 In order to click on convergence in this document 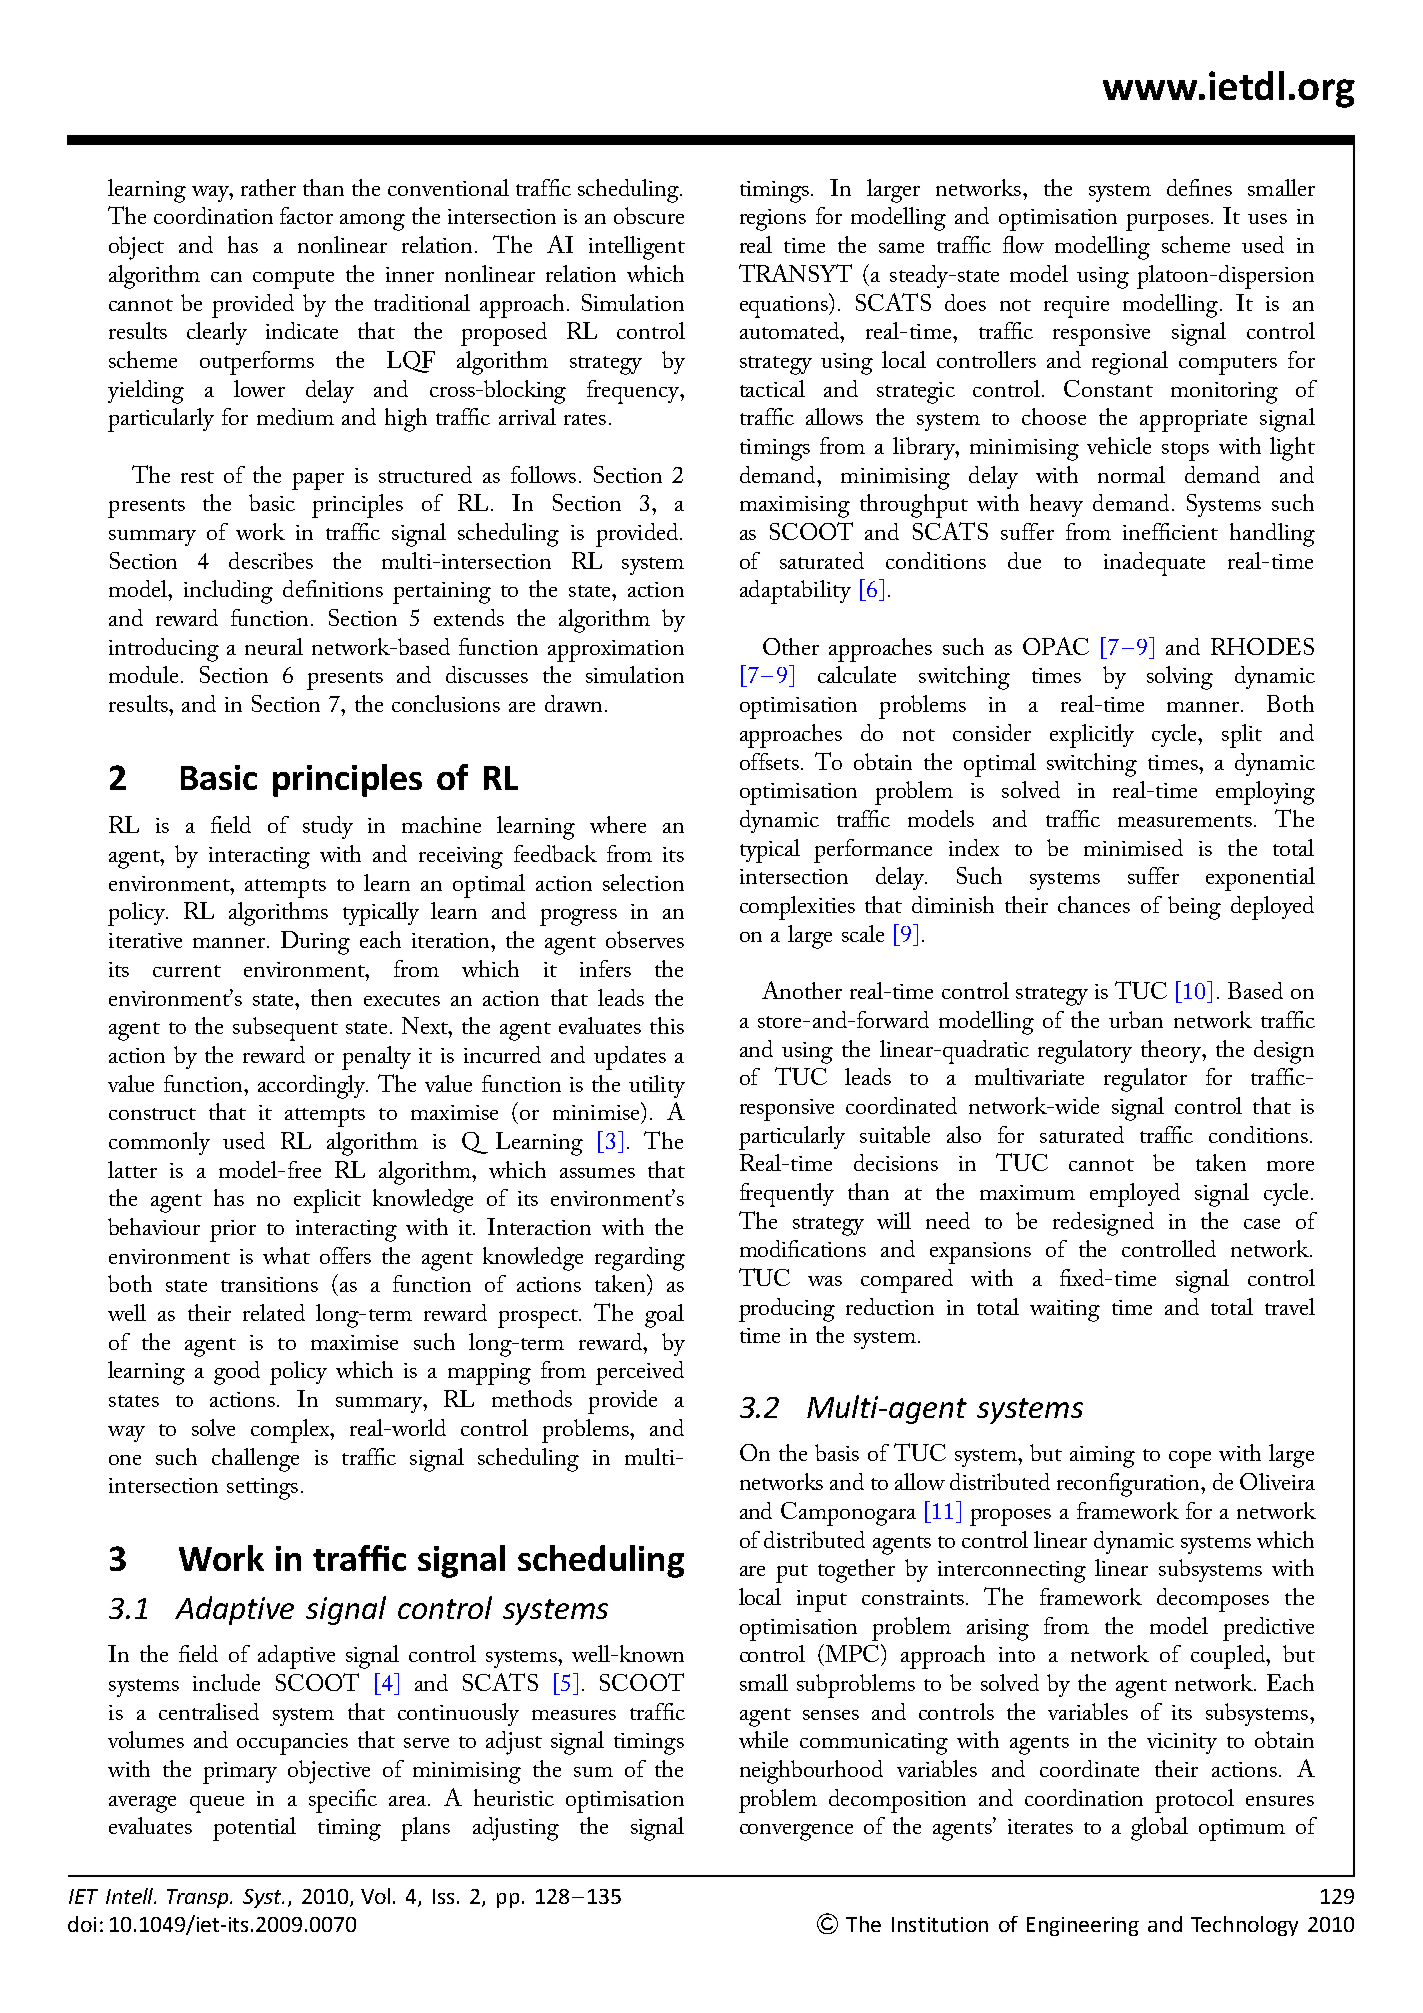, I will do `click(796, 1832)`.
